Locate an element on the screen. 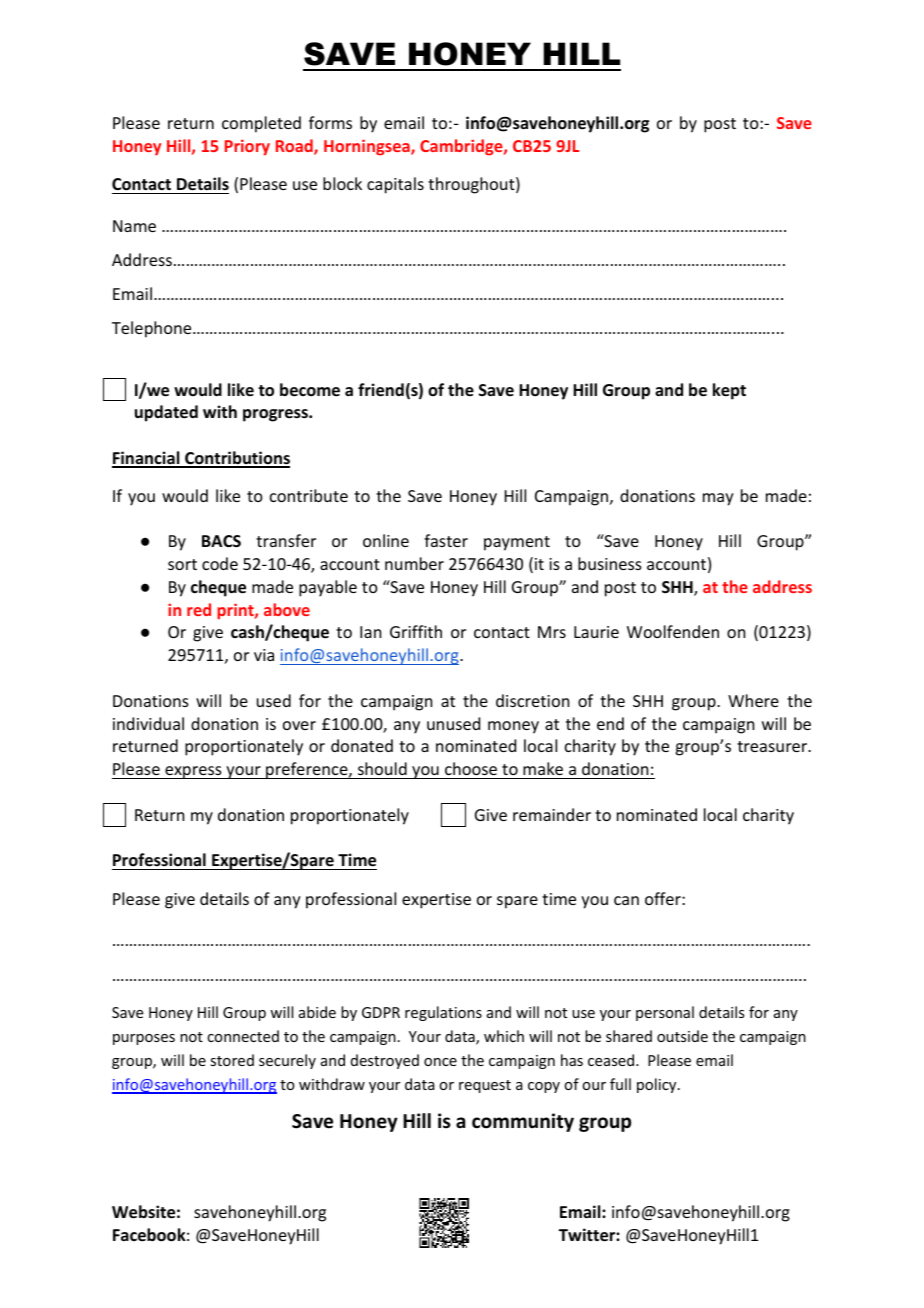 The image size is (924, 1308). stored is located at coordinates (232, 1060).
